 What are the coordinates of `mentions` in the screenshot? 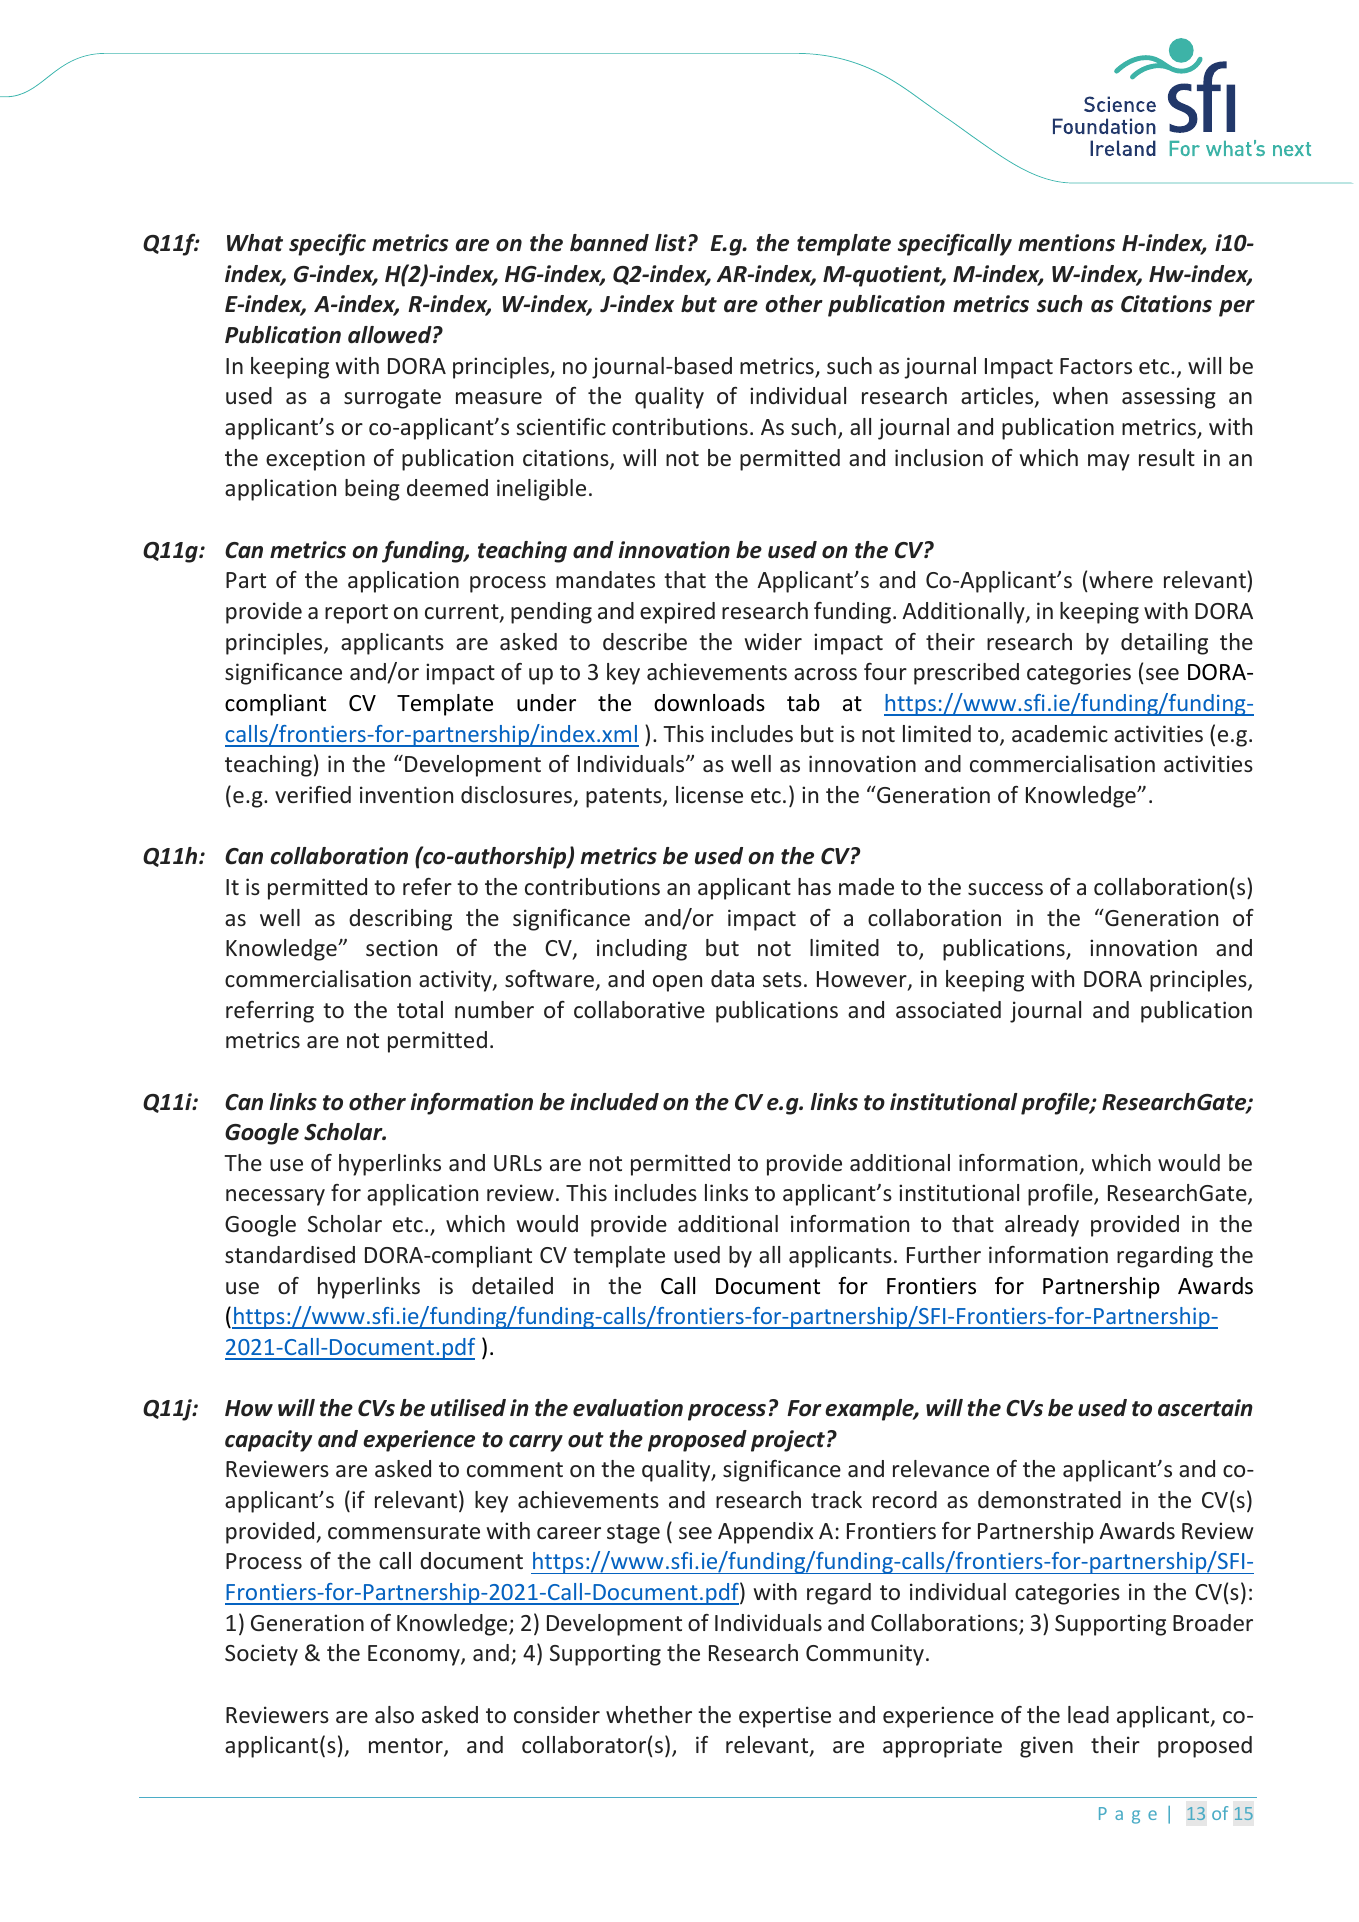 It's located at (1066, 243).
